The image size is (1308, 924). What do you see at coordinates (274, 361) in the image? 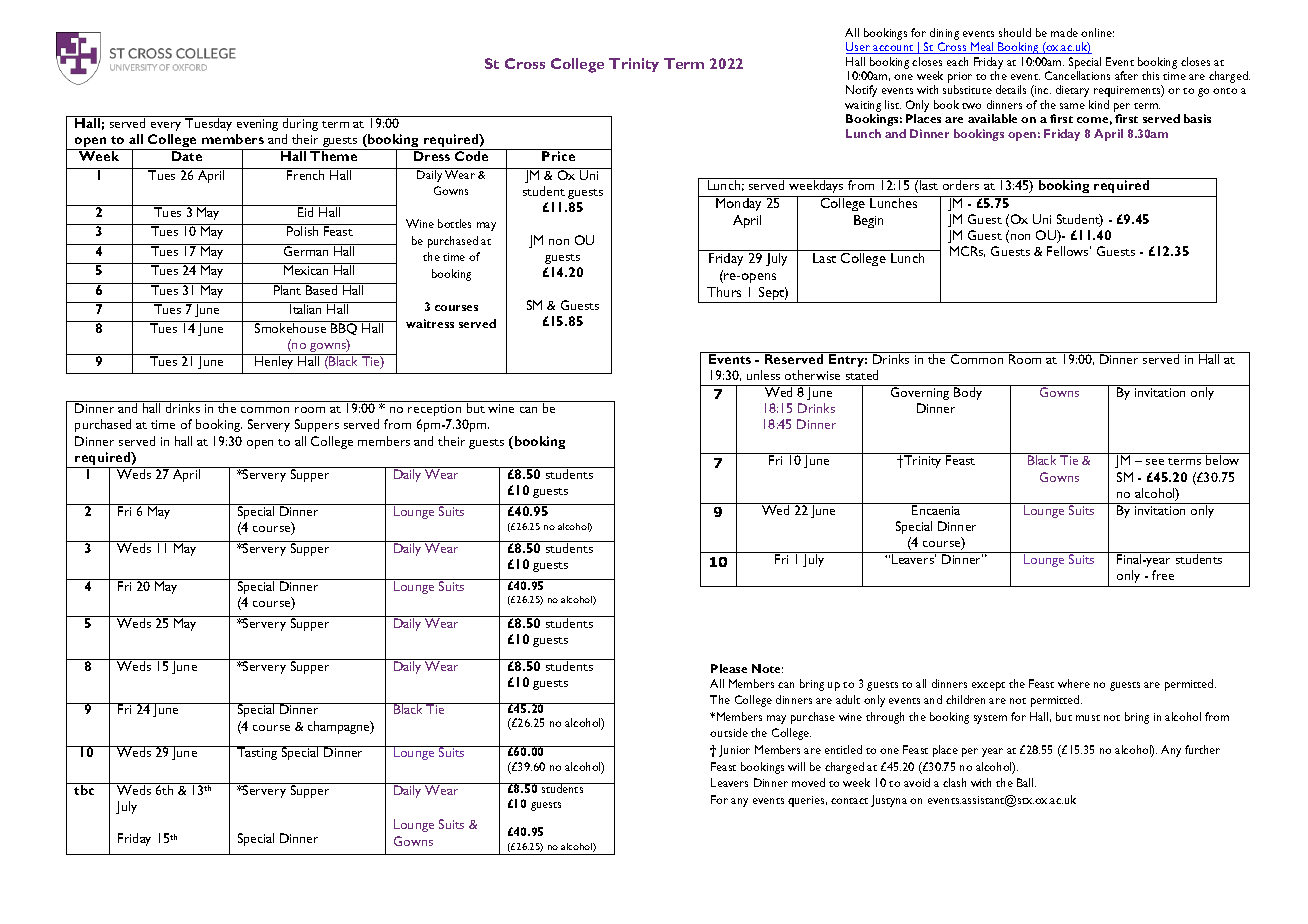
I see `Henley` at bounding box center [274, 361].
